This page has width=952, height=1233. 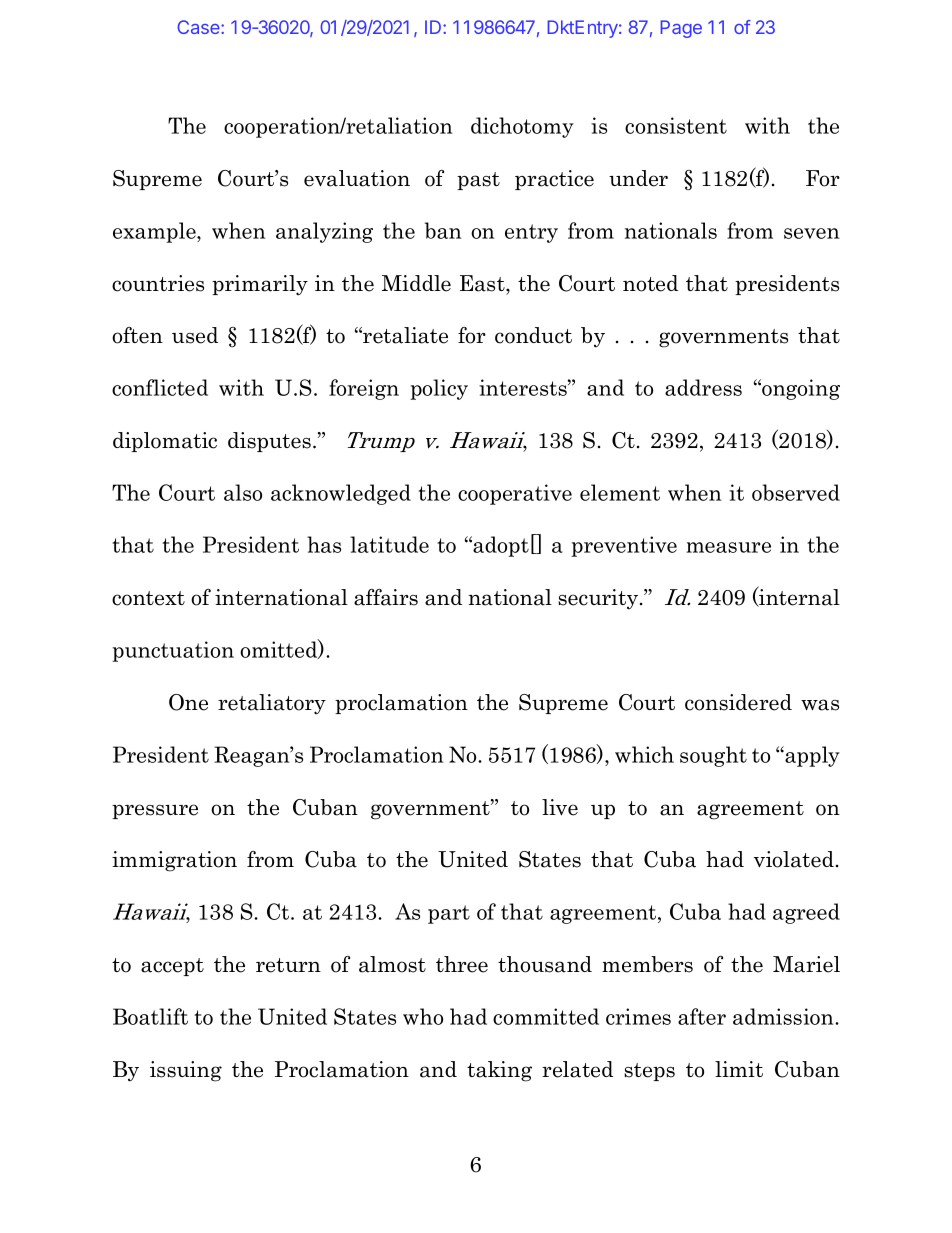 I want to click on Case, so click(x=199, y=27).
